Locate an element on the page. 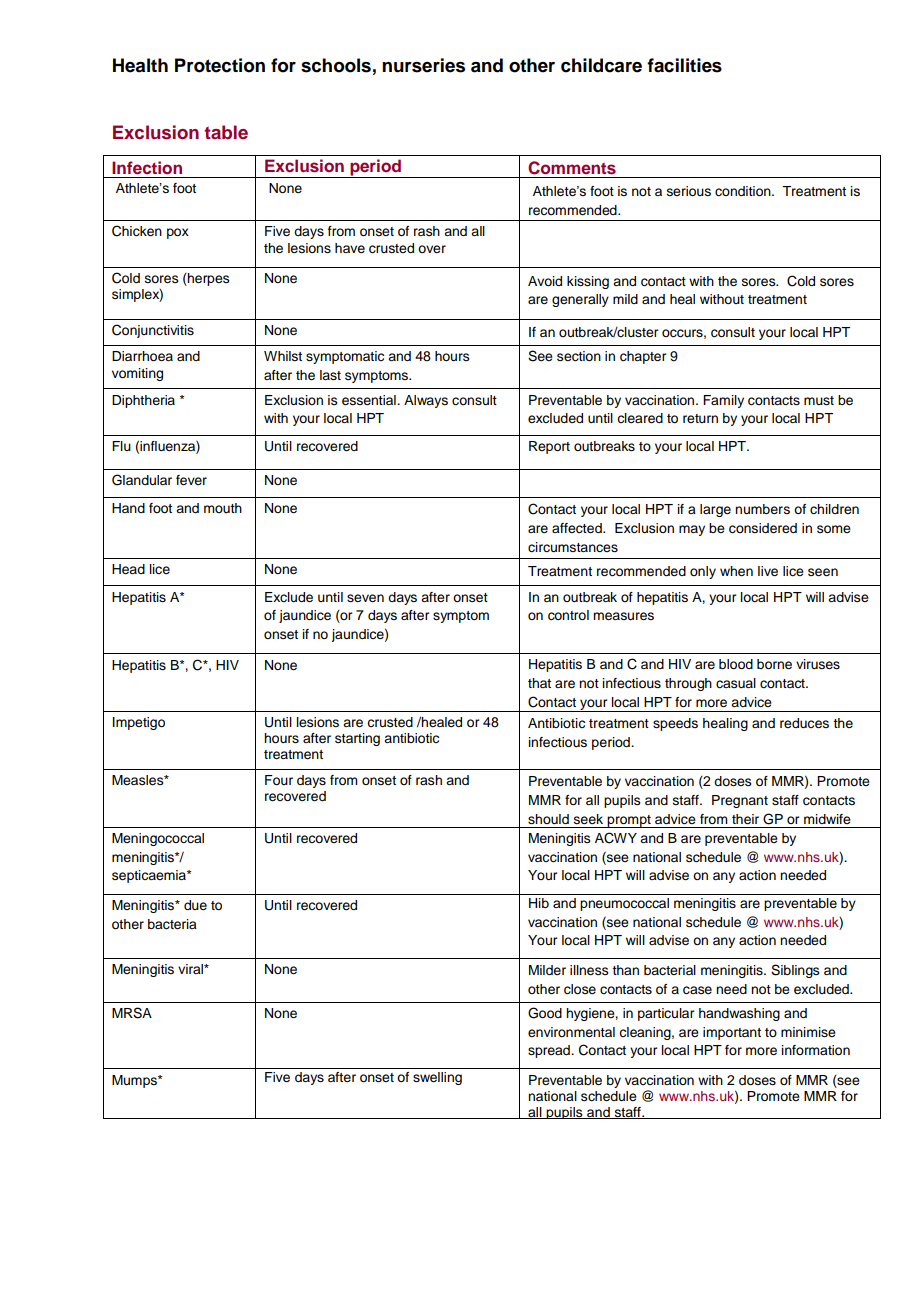 The width and height of the page is (924, 1308). nurseries is located at coordinates (423, 65).
